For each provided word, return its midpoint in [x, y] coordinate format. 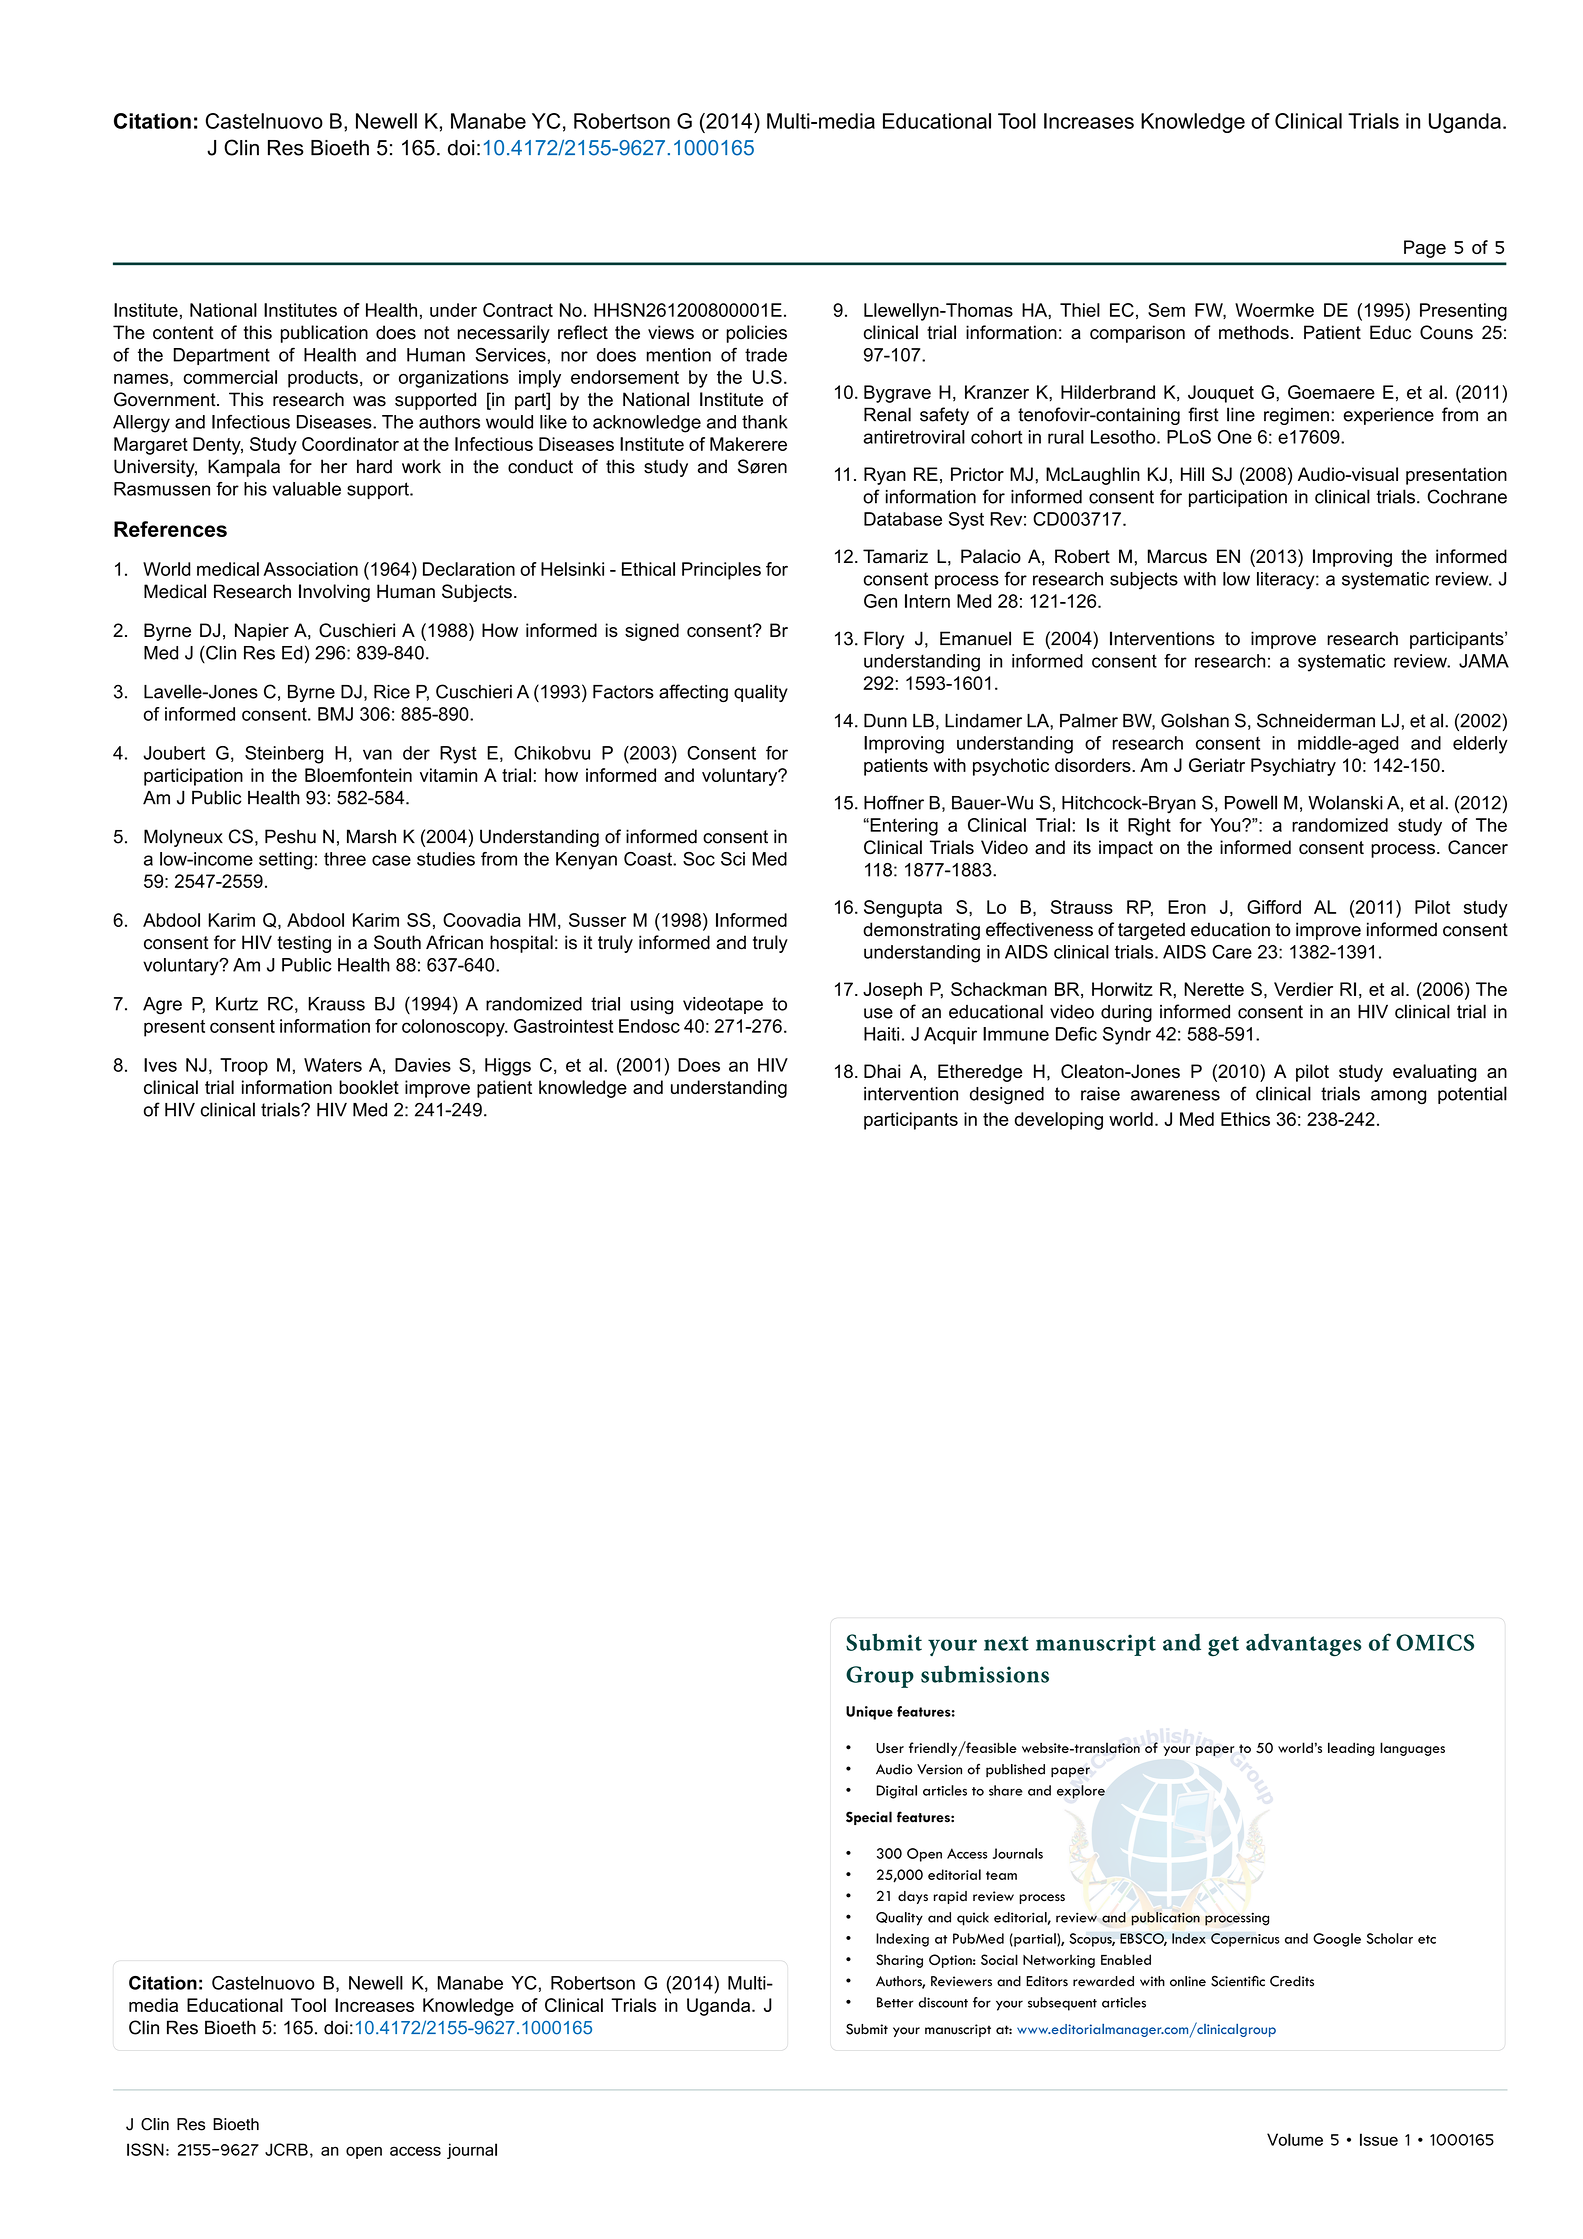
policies [756, 334]
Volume [1295, 2139]
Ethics [1245, 1119]
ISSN [145, 2149]
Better [895, 2002]
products [323, 379]
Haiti [881, 1034]
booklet [369, 1087]
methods [1254, 332]
